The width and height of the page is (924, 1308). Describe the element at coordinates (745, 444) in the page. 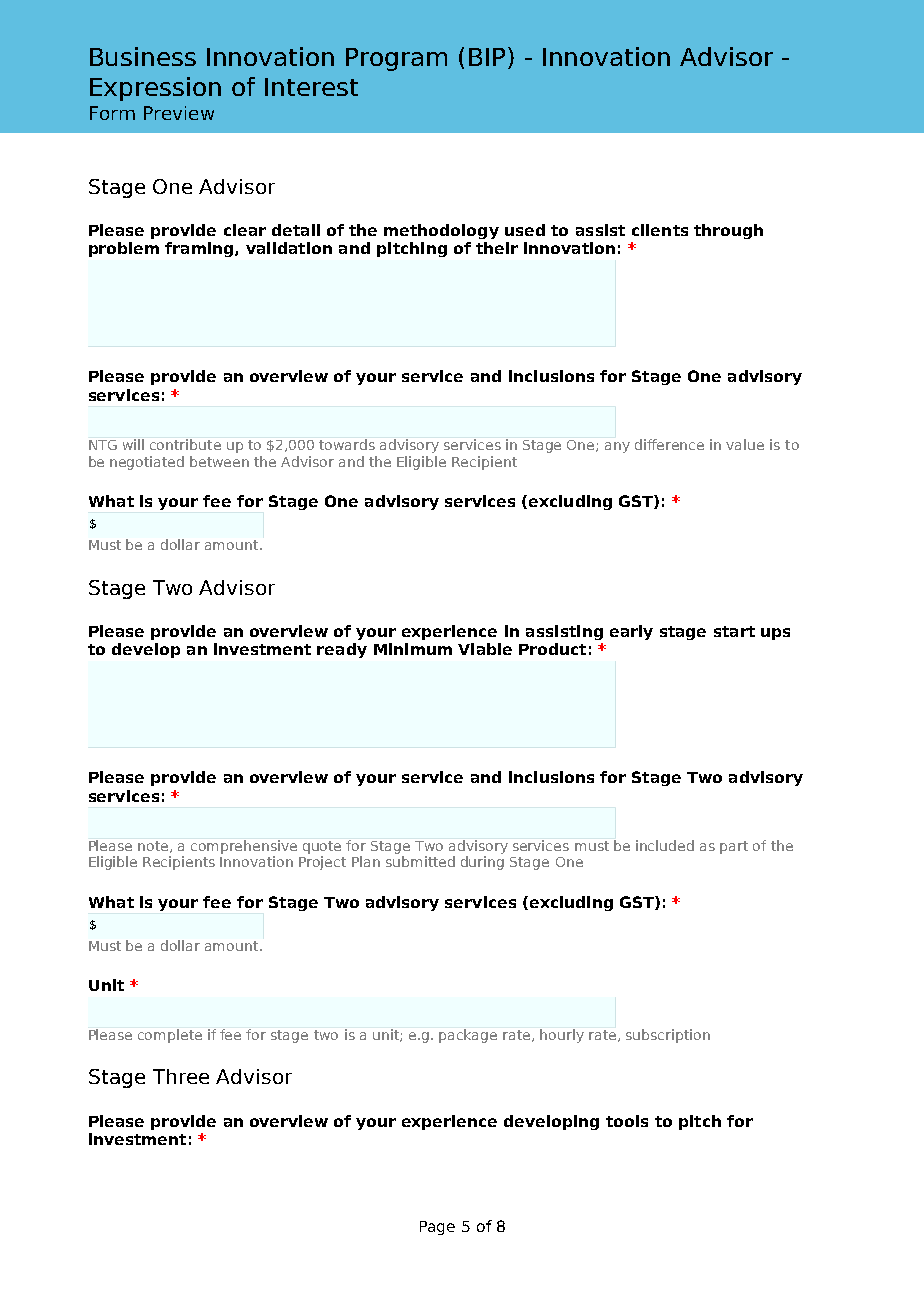

I see `value` at that location.
